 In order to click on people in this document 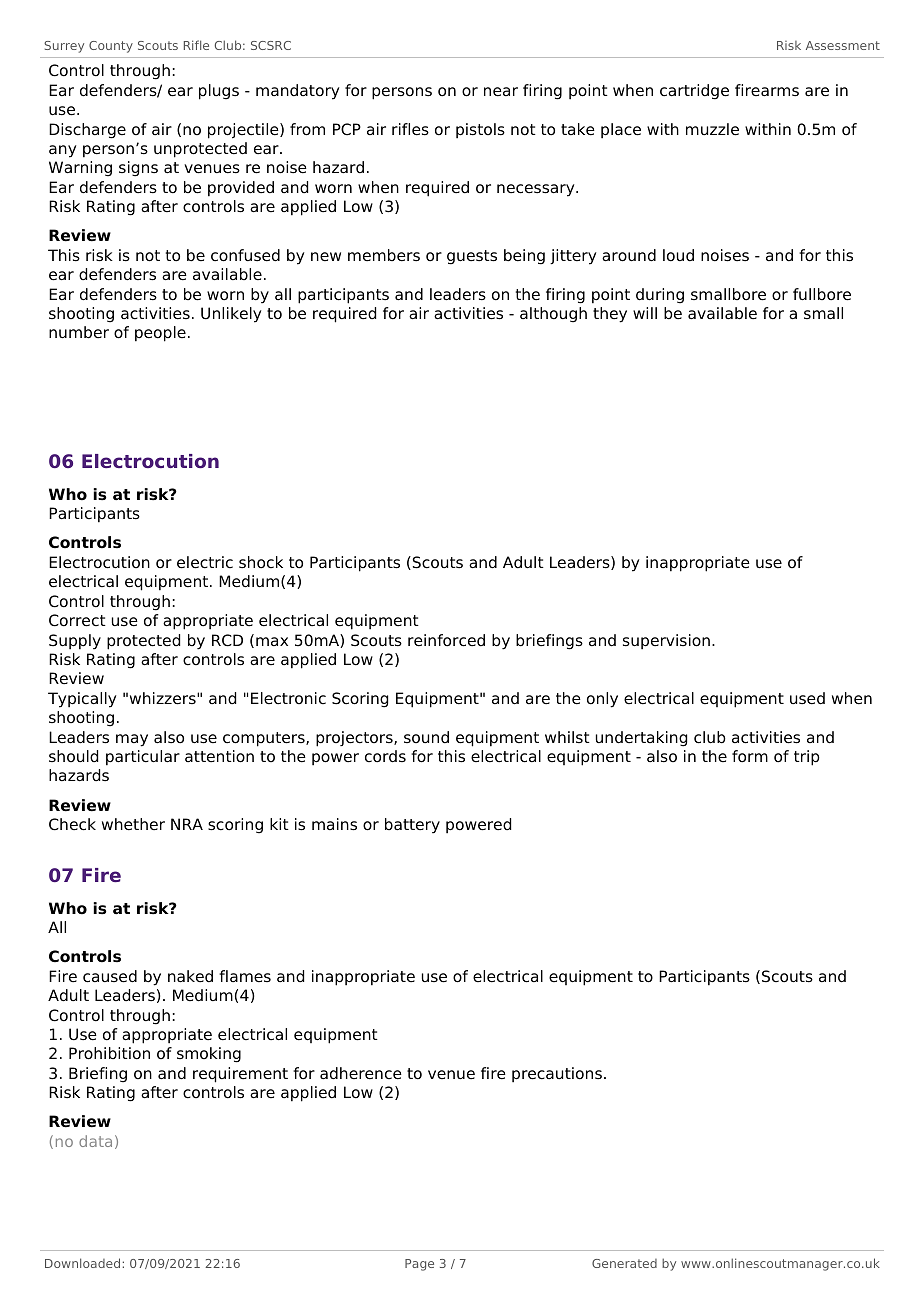, I will do `click(160, 334)`.
